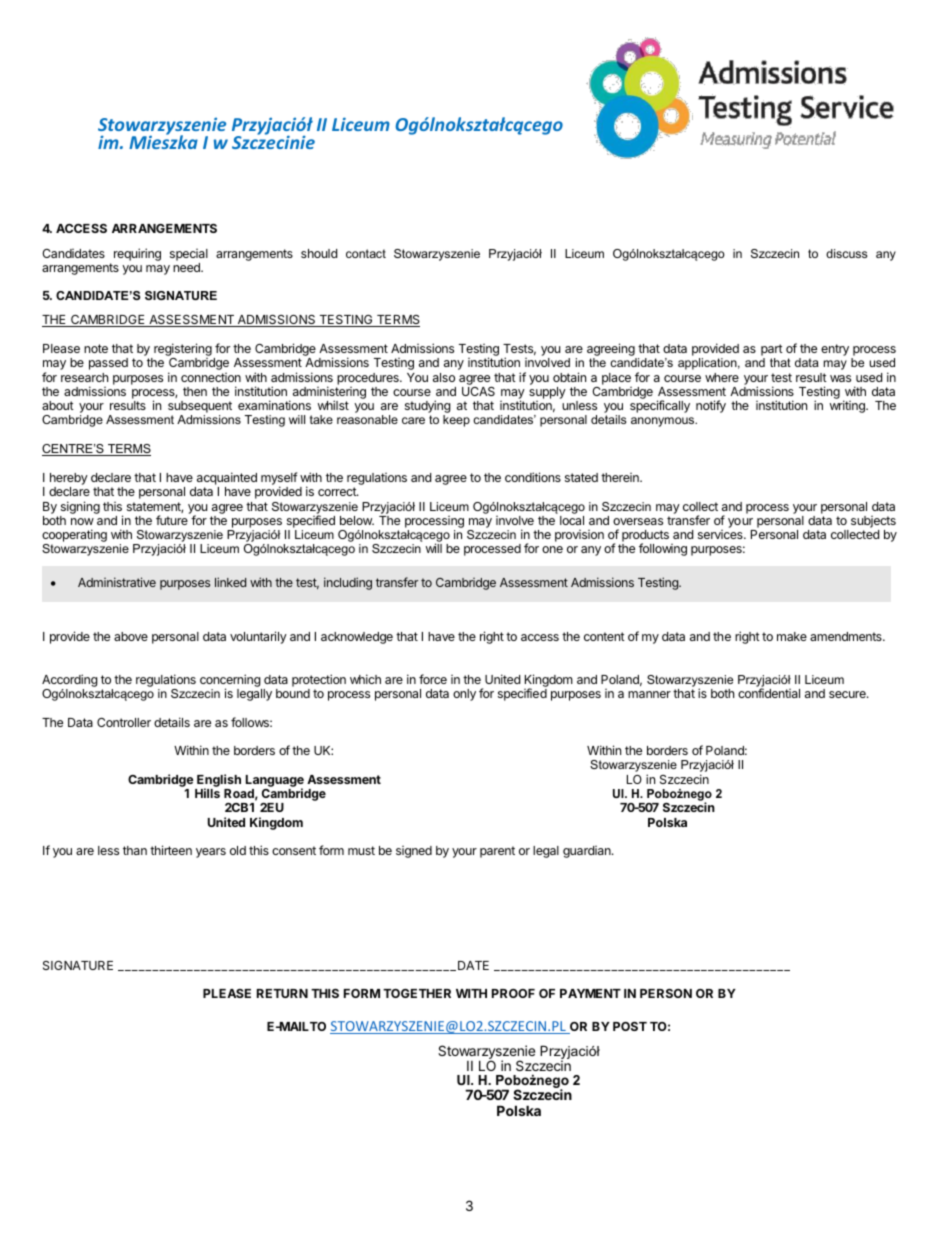  What do you see at coordinates (846, 253) in the image?
I see `discuss` at bounding box center [846, 253].
